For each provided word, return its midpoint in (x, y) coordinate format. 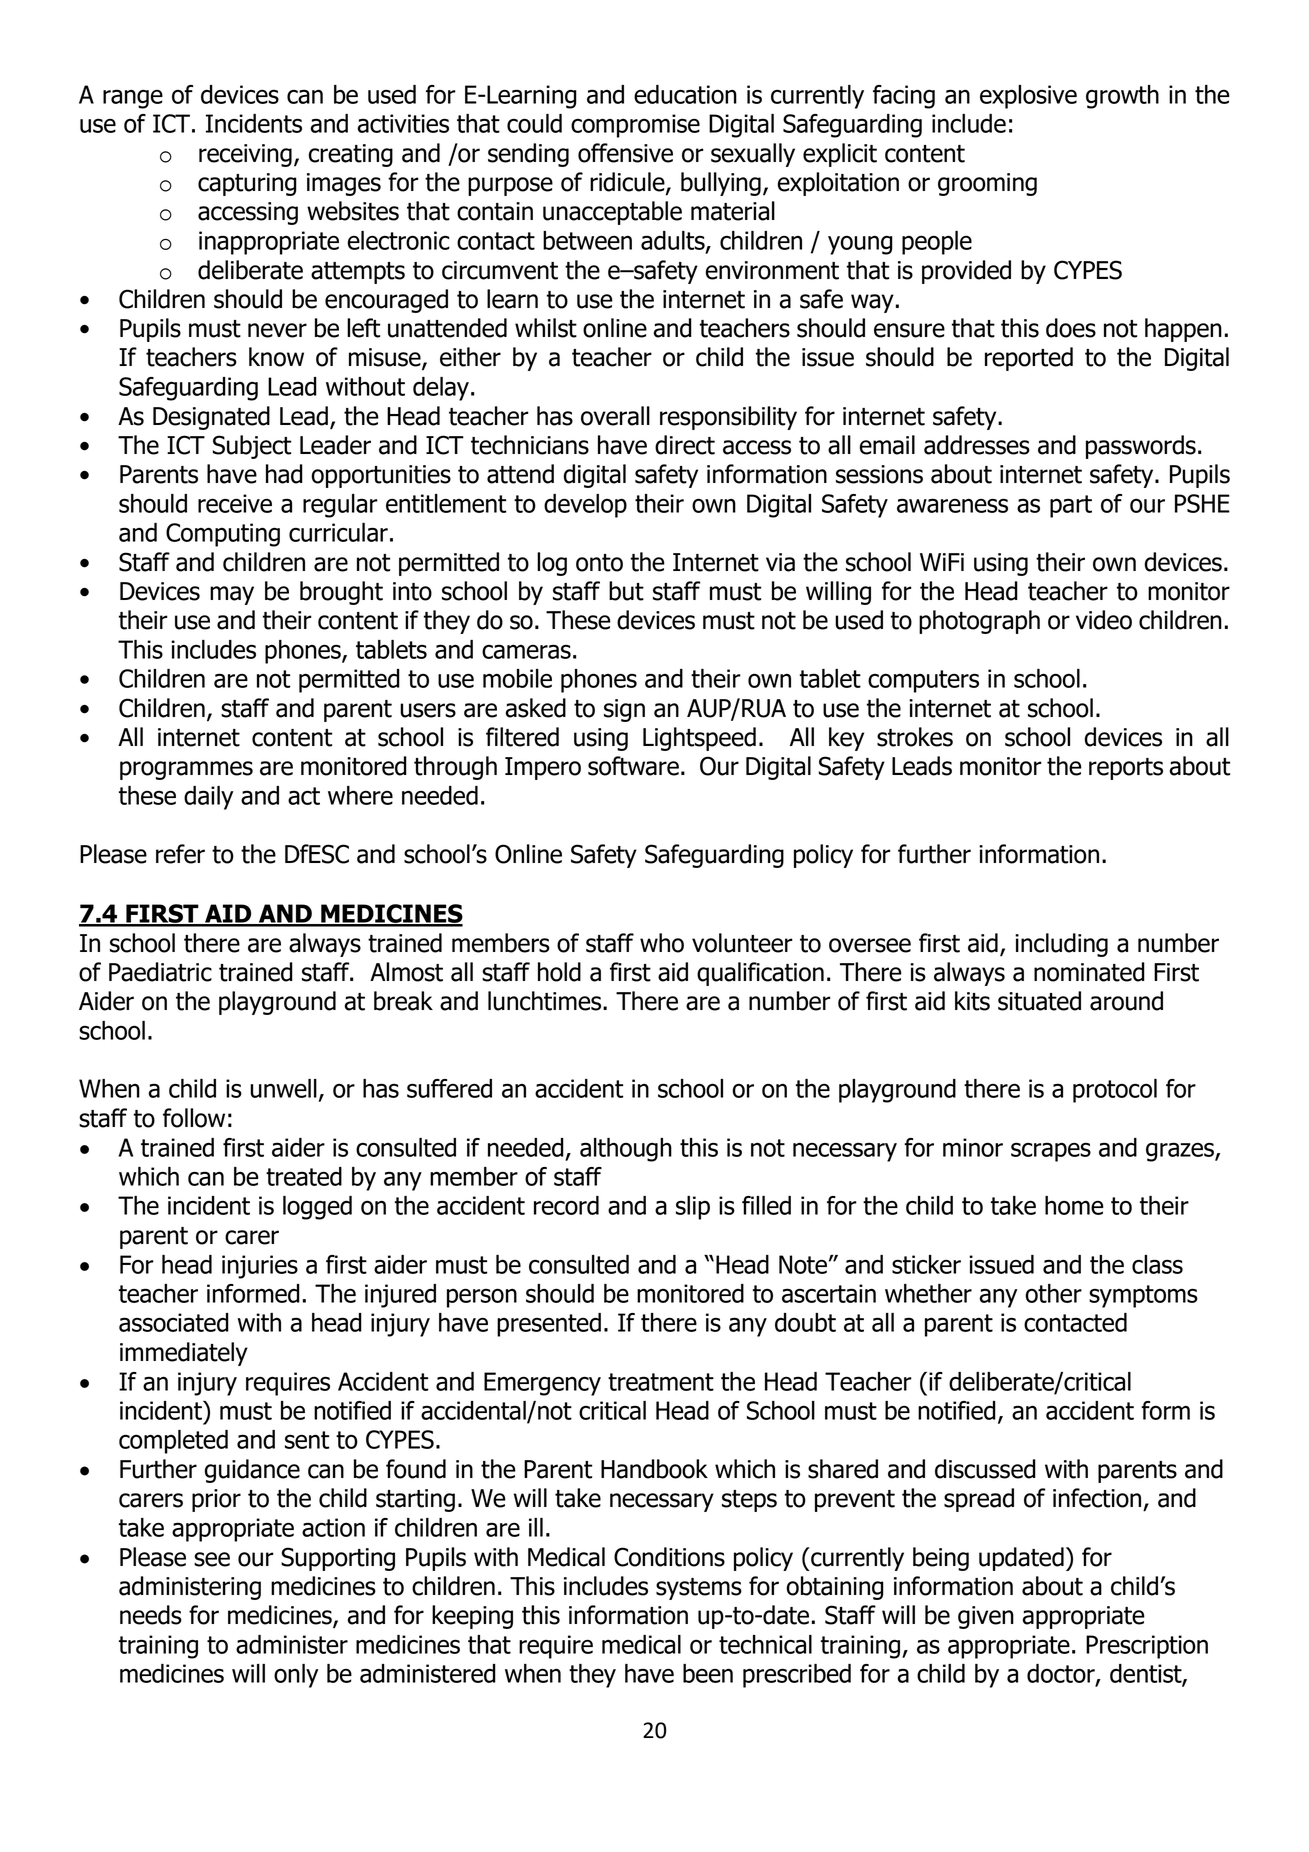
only (296, 1676)
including (1061, 945)
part (1071, 506)
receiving (245, 155)
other (1053, 1293)
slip (693, 1208)
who (662, 943)
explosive (1028, 97)
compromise (635, 126)
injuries (260, 1267)
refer (180, 854)
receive (235, 503)
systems (699, 1589)
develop (585, 506)
